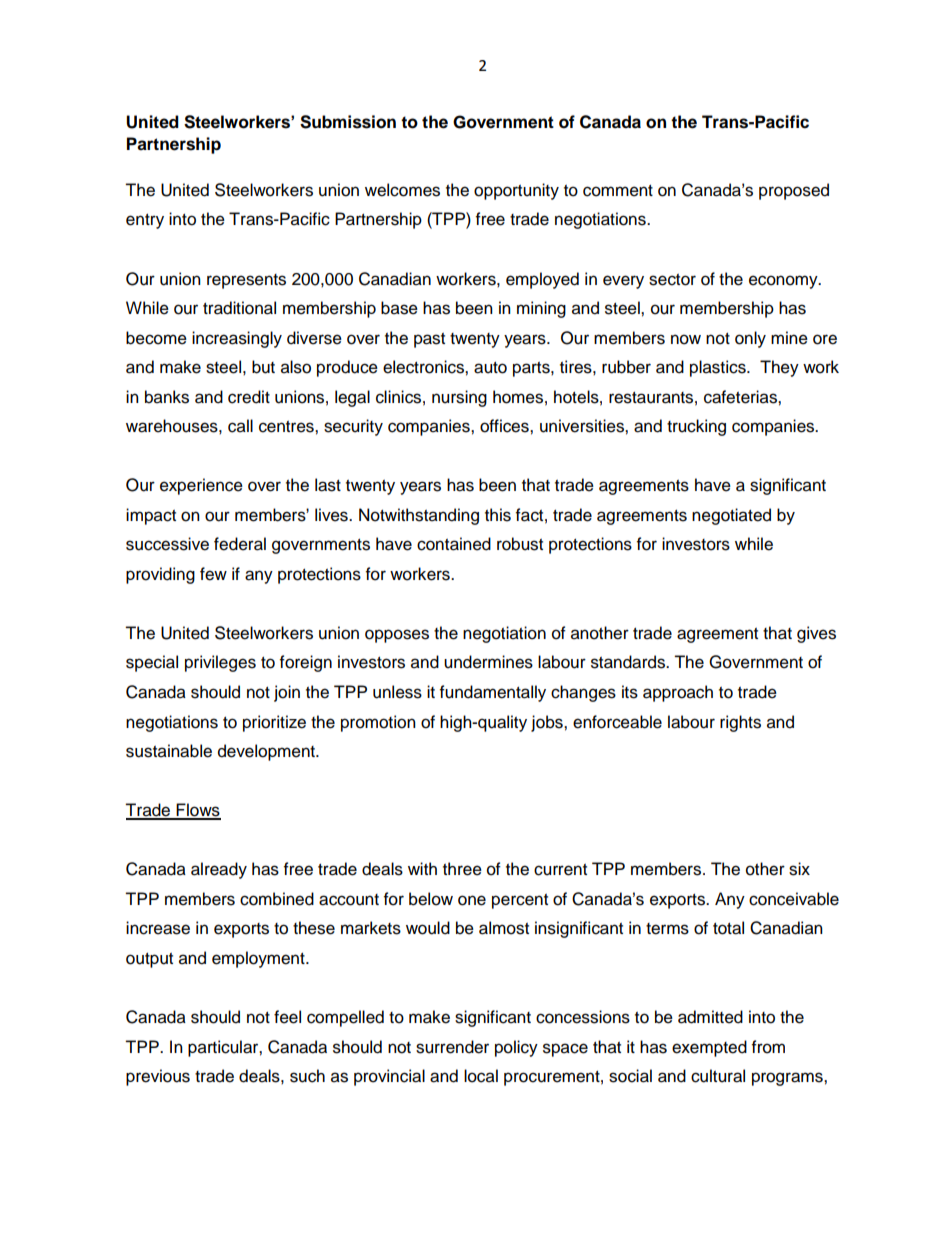  I want to click on development, so click(267, 752).
